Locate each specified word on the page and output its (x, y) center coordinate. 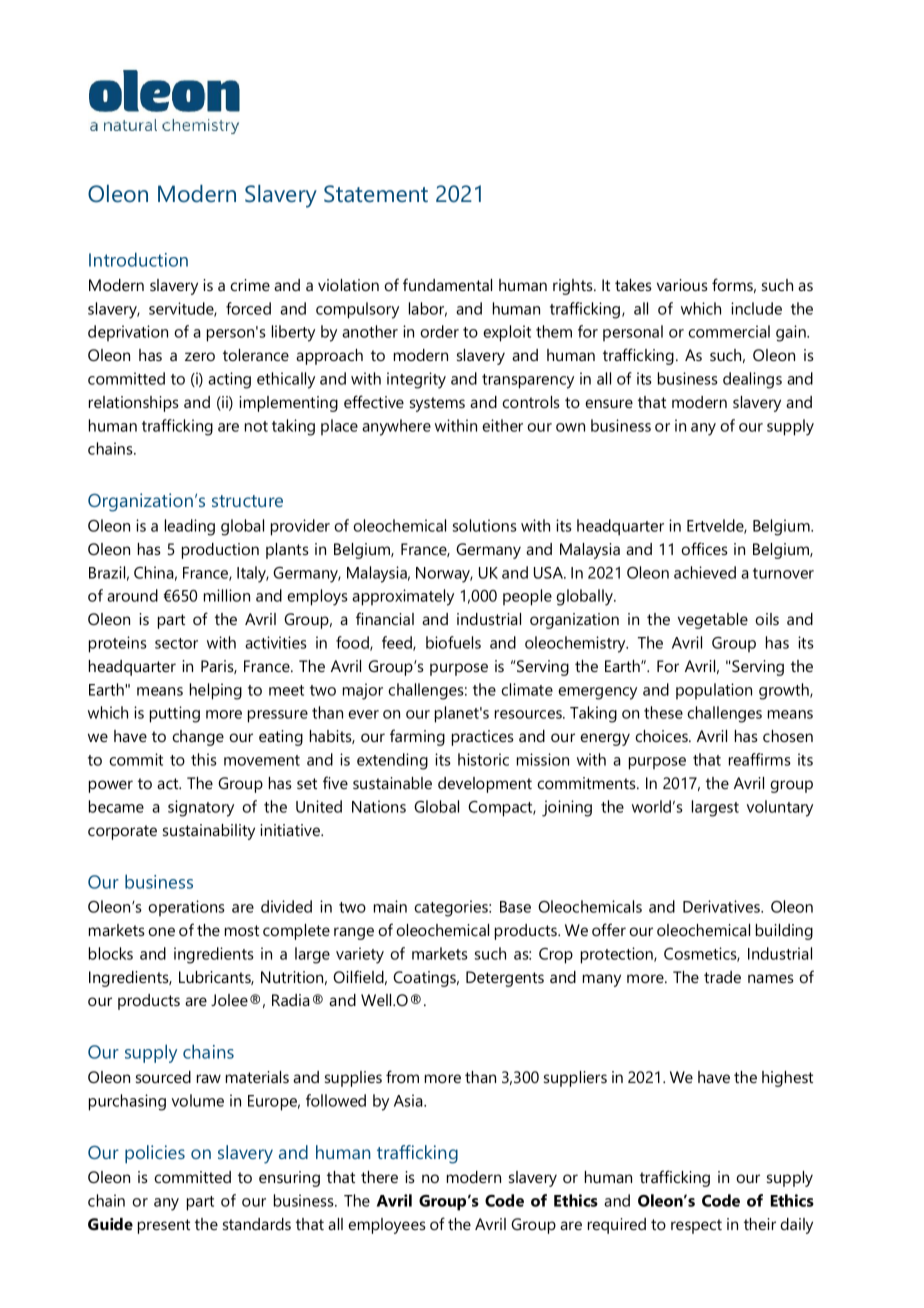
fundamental (447, 284)
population (714, 691)
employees (387, 1226)
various (682, 285)
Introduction (138, 259)
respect (696, 1226)
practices (483, 738)
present (164, 1226)
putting (175, 714)
